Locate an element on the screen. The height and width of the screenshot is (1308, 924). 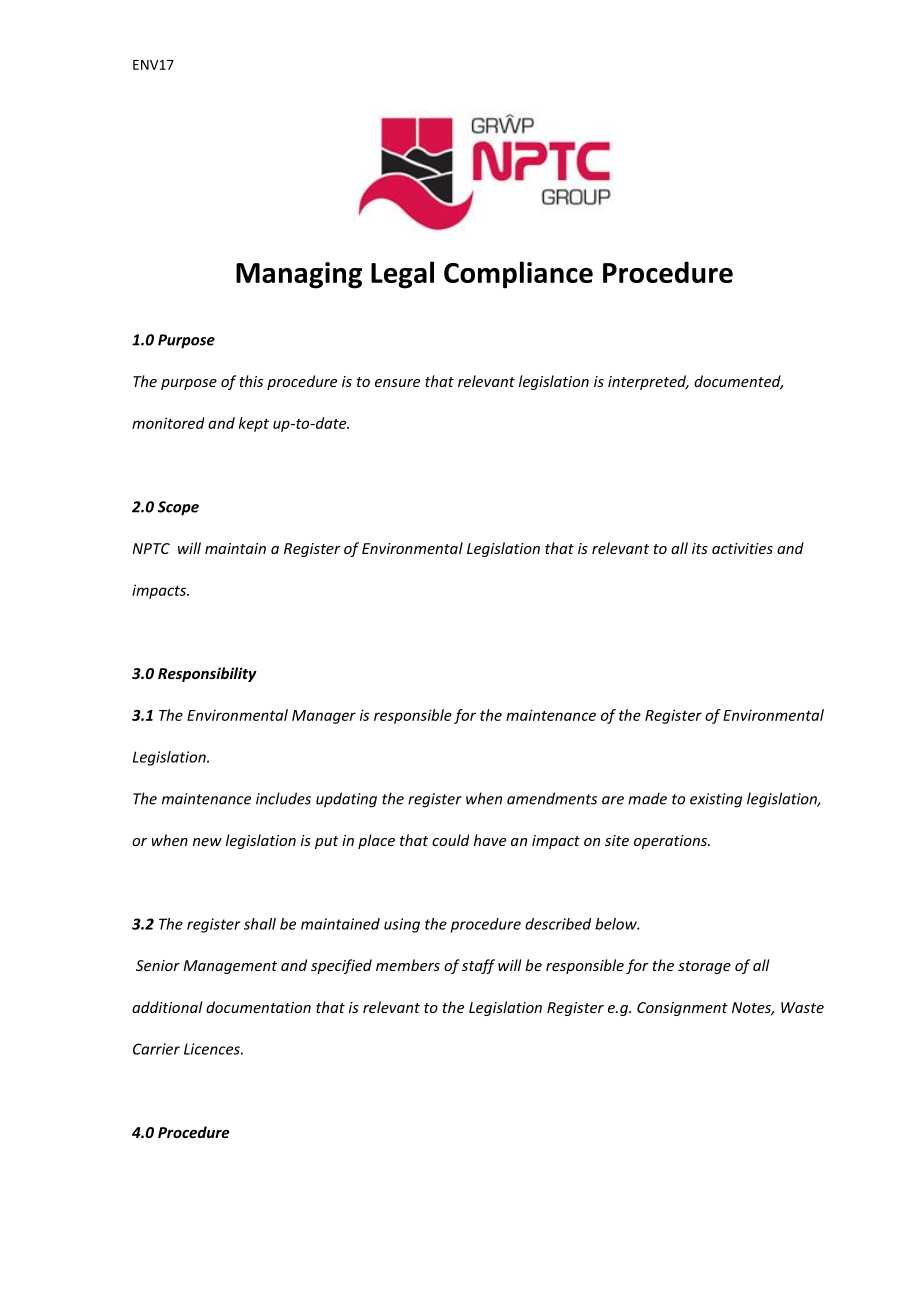
Managing is located at coordinates (299, 275).
